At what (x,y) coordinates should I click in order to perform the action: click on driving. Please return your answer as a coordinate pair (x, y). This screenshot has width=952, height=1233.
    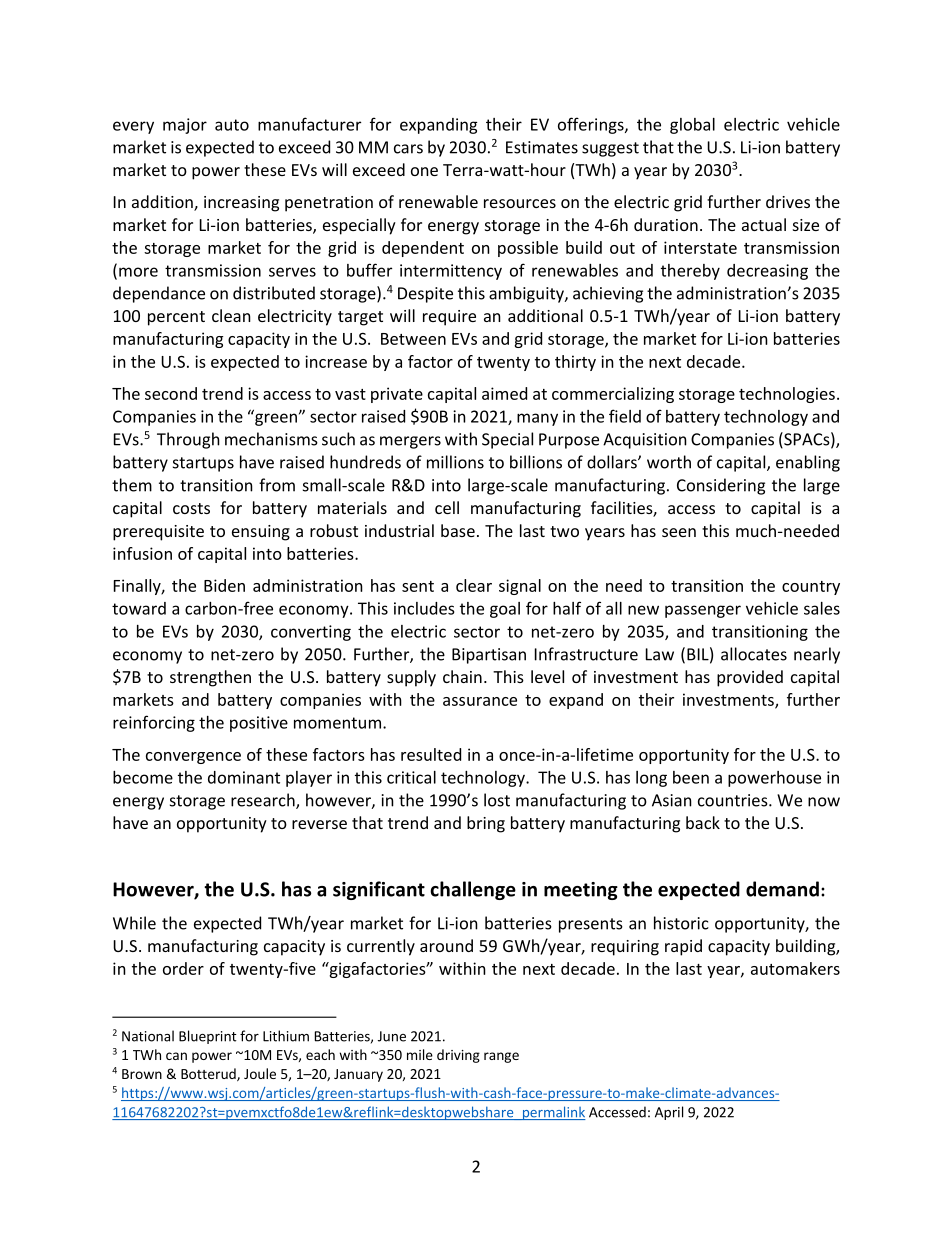
    Looking at the image, I should click on (458, 1056).
